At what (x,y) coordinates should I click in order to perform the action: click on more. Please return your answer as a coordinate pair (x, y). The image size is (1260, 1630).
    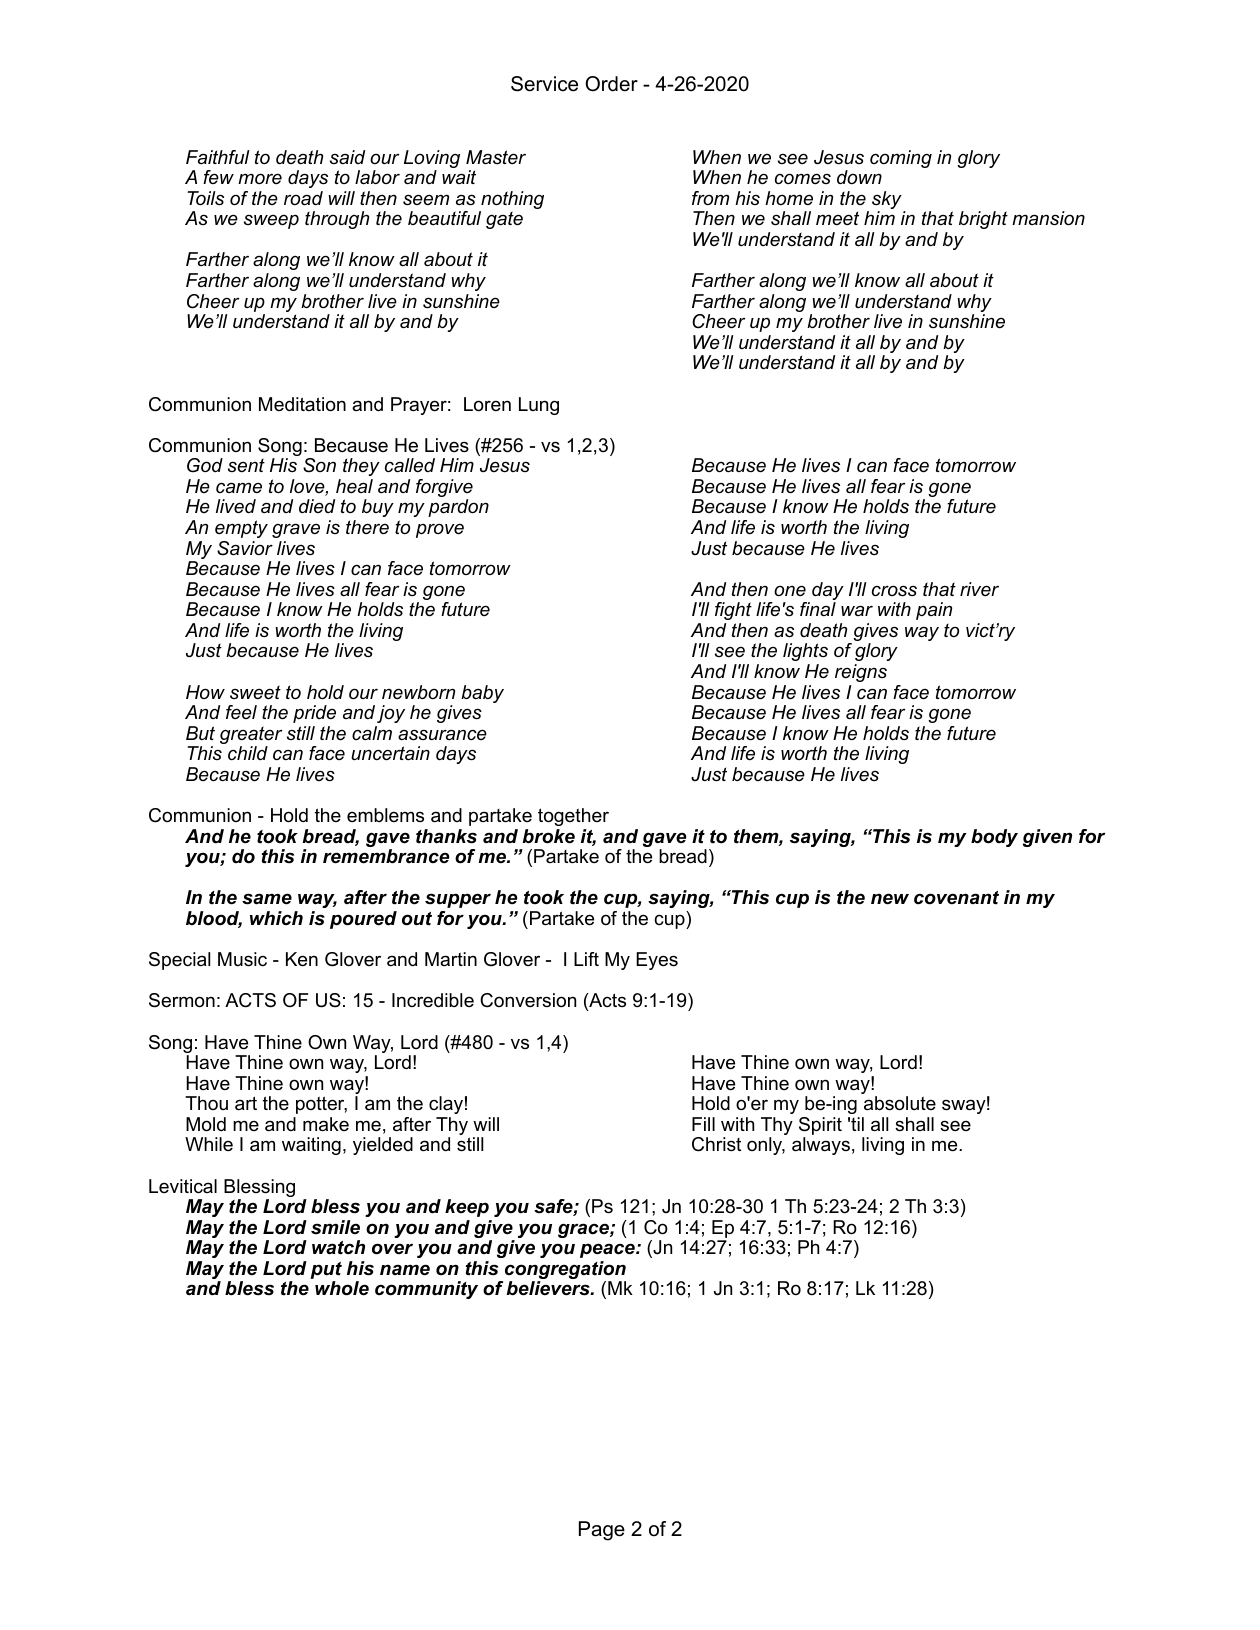
    Looking at the image, I should click on (260, 179).
